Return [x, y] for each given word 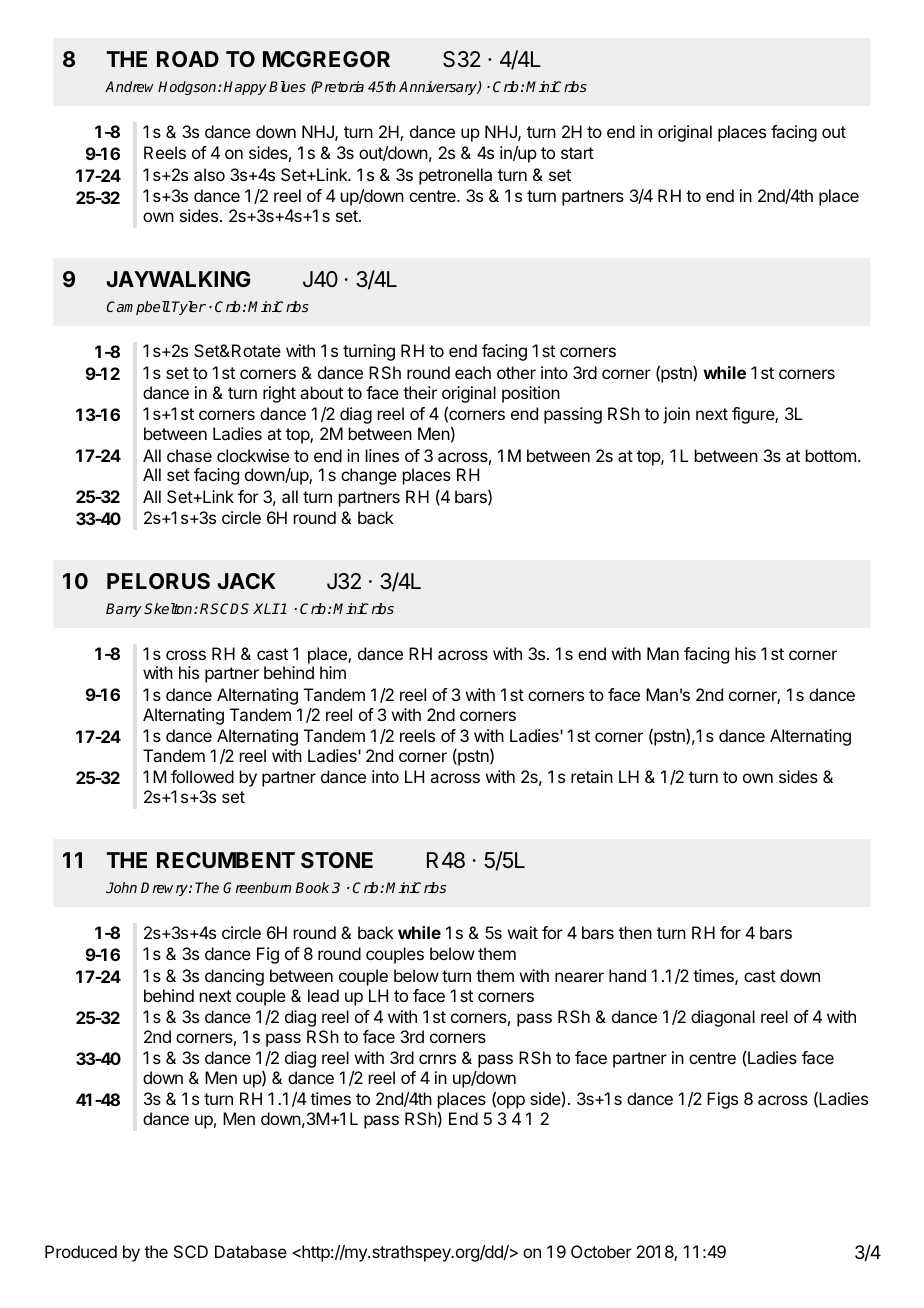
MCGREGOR [326, 59]
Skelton [169, 608]
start [577, 153]
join [676, 415]
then [635, 932]
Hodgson [188, 88]
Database [251, 1251]
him [333, 672]
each [473, 372]
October [601, 1251]
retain [592, 776]
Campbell [138, 308]
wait [523, 932]
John [121, 887]
